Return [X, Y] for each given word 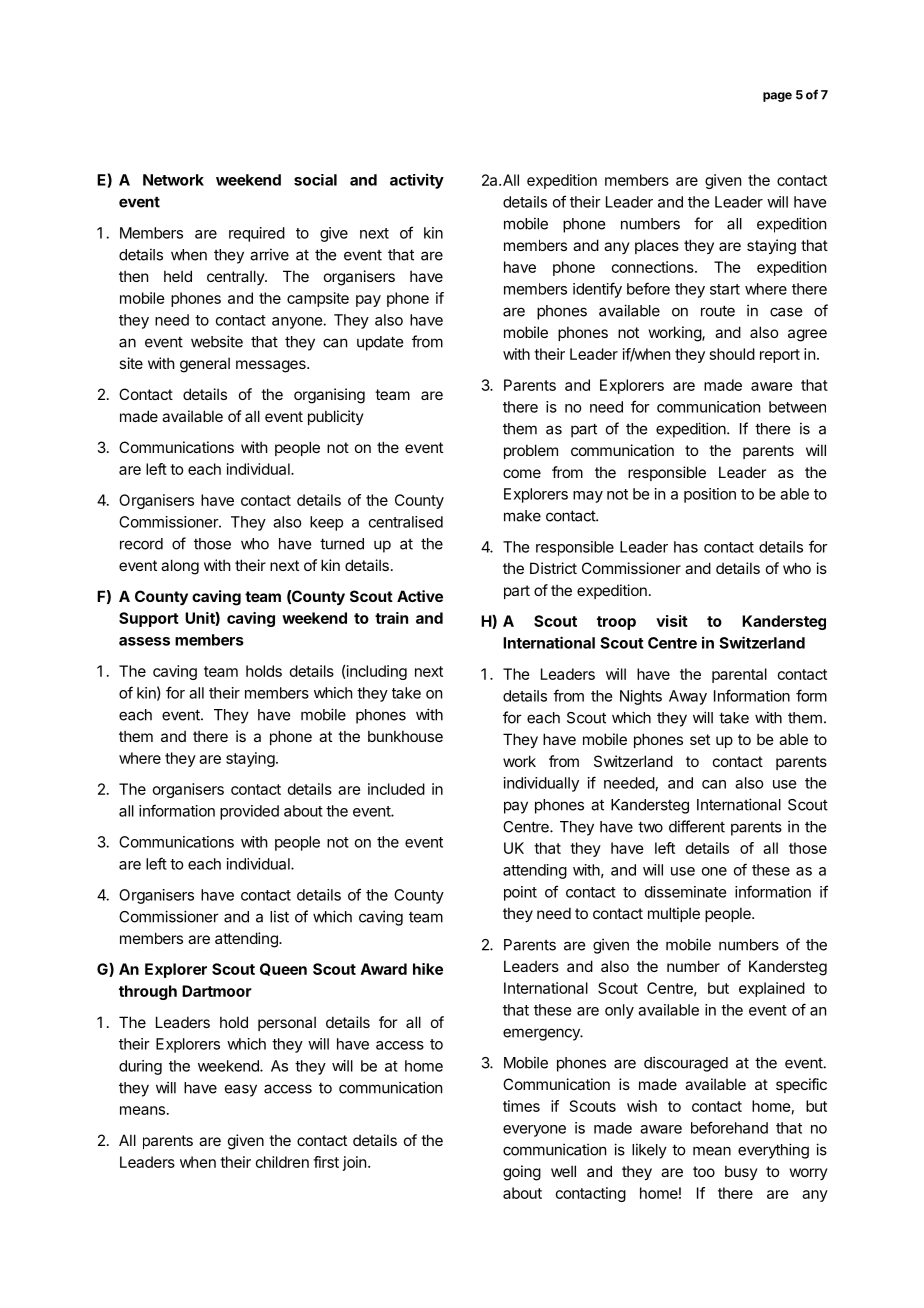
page [777, 97]
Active [420, 596]
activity [417, 181]
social [315, 180]
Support [149, 619]
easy [241, 1090]
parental [739, 675]
